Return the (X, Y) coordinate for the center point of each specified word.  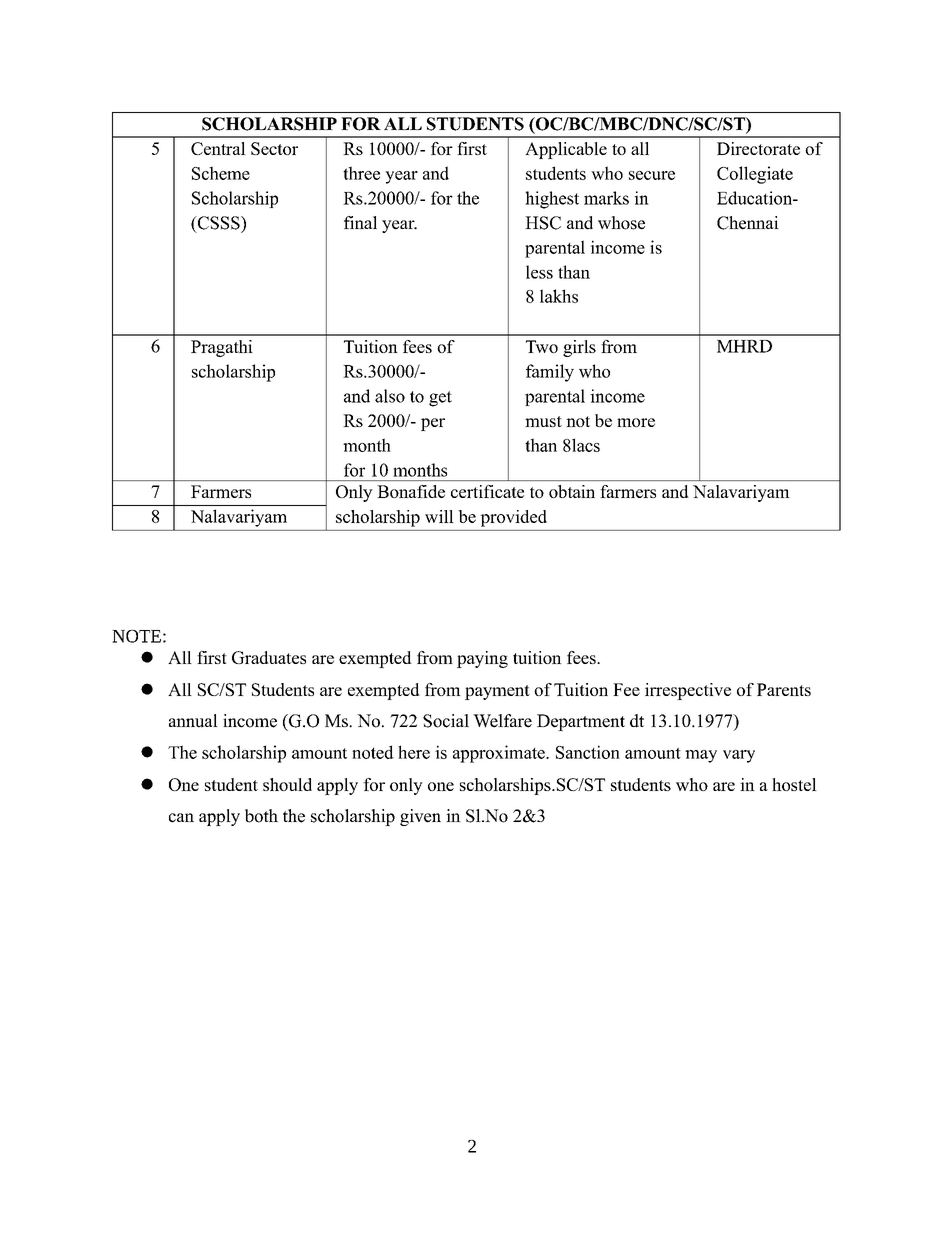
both (261, 816)
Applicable (566, 150)
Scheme (221, 173)
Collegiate (755, 175)
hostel (794, 784)
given (420, 817)
